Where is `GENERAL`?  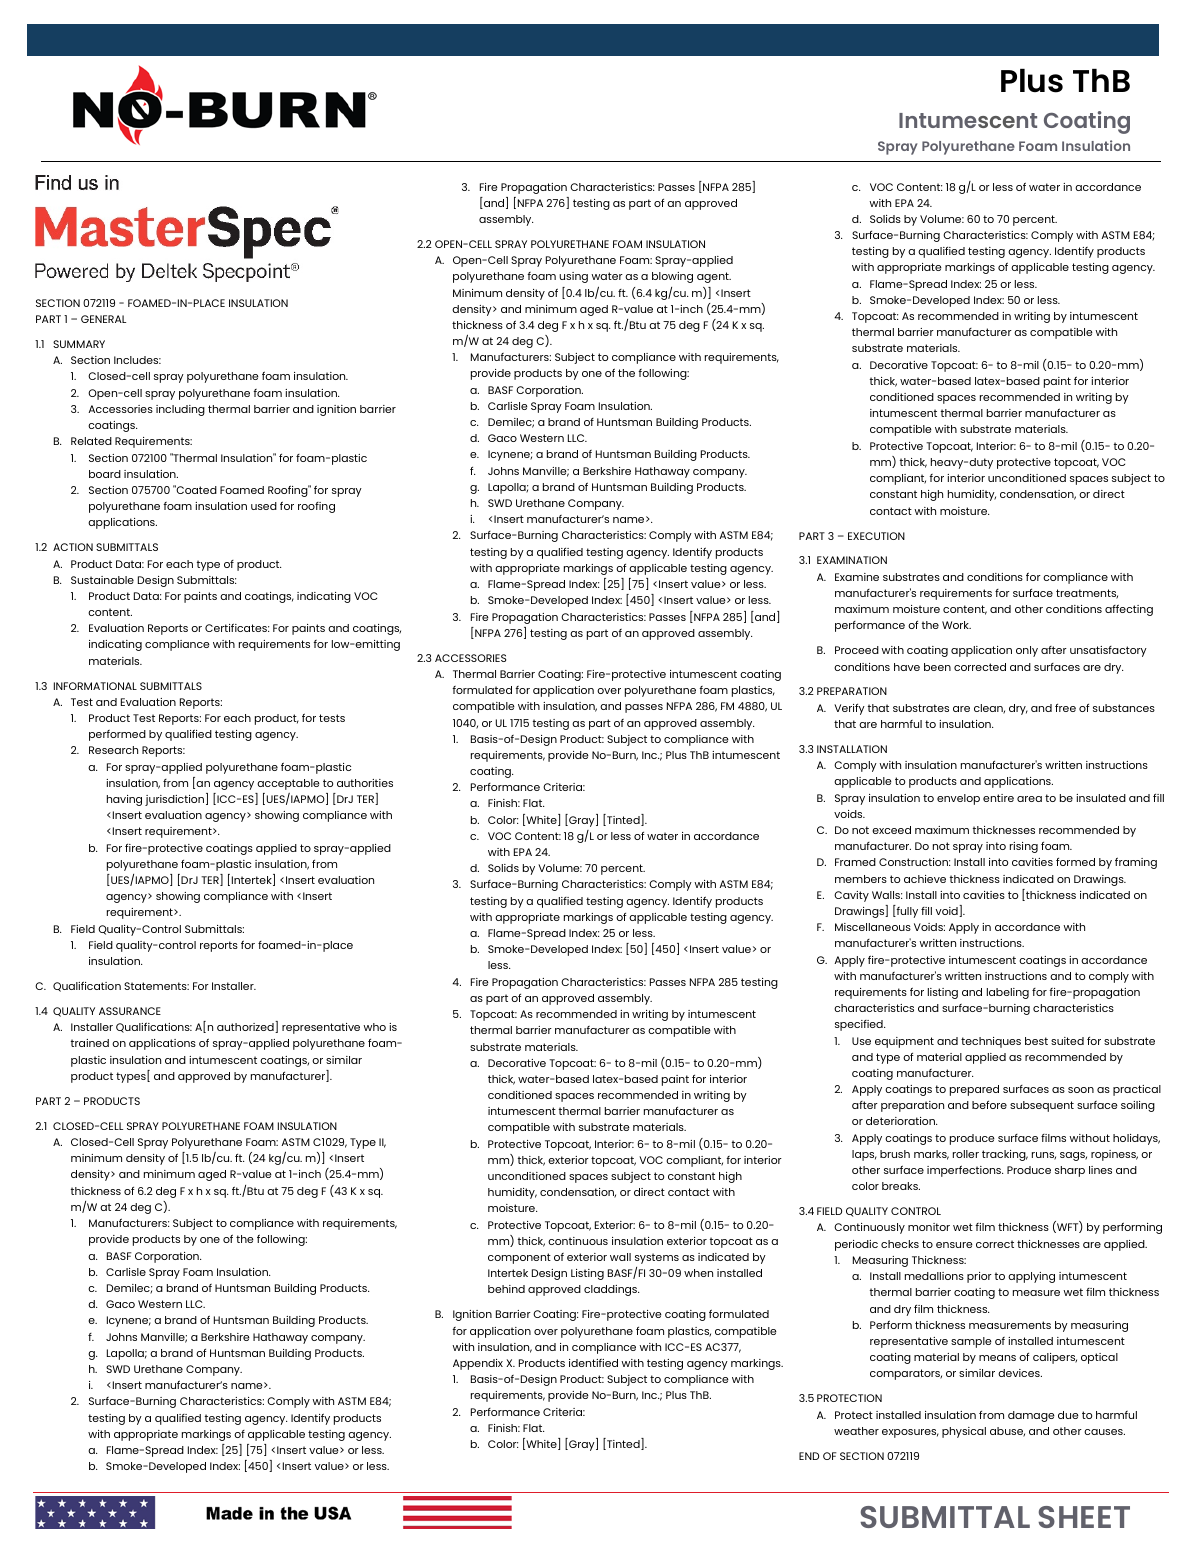
GENERAL is located at coordinates (103, 319).
